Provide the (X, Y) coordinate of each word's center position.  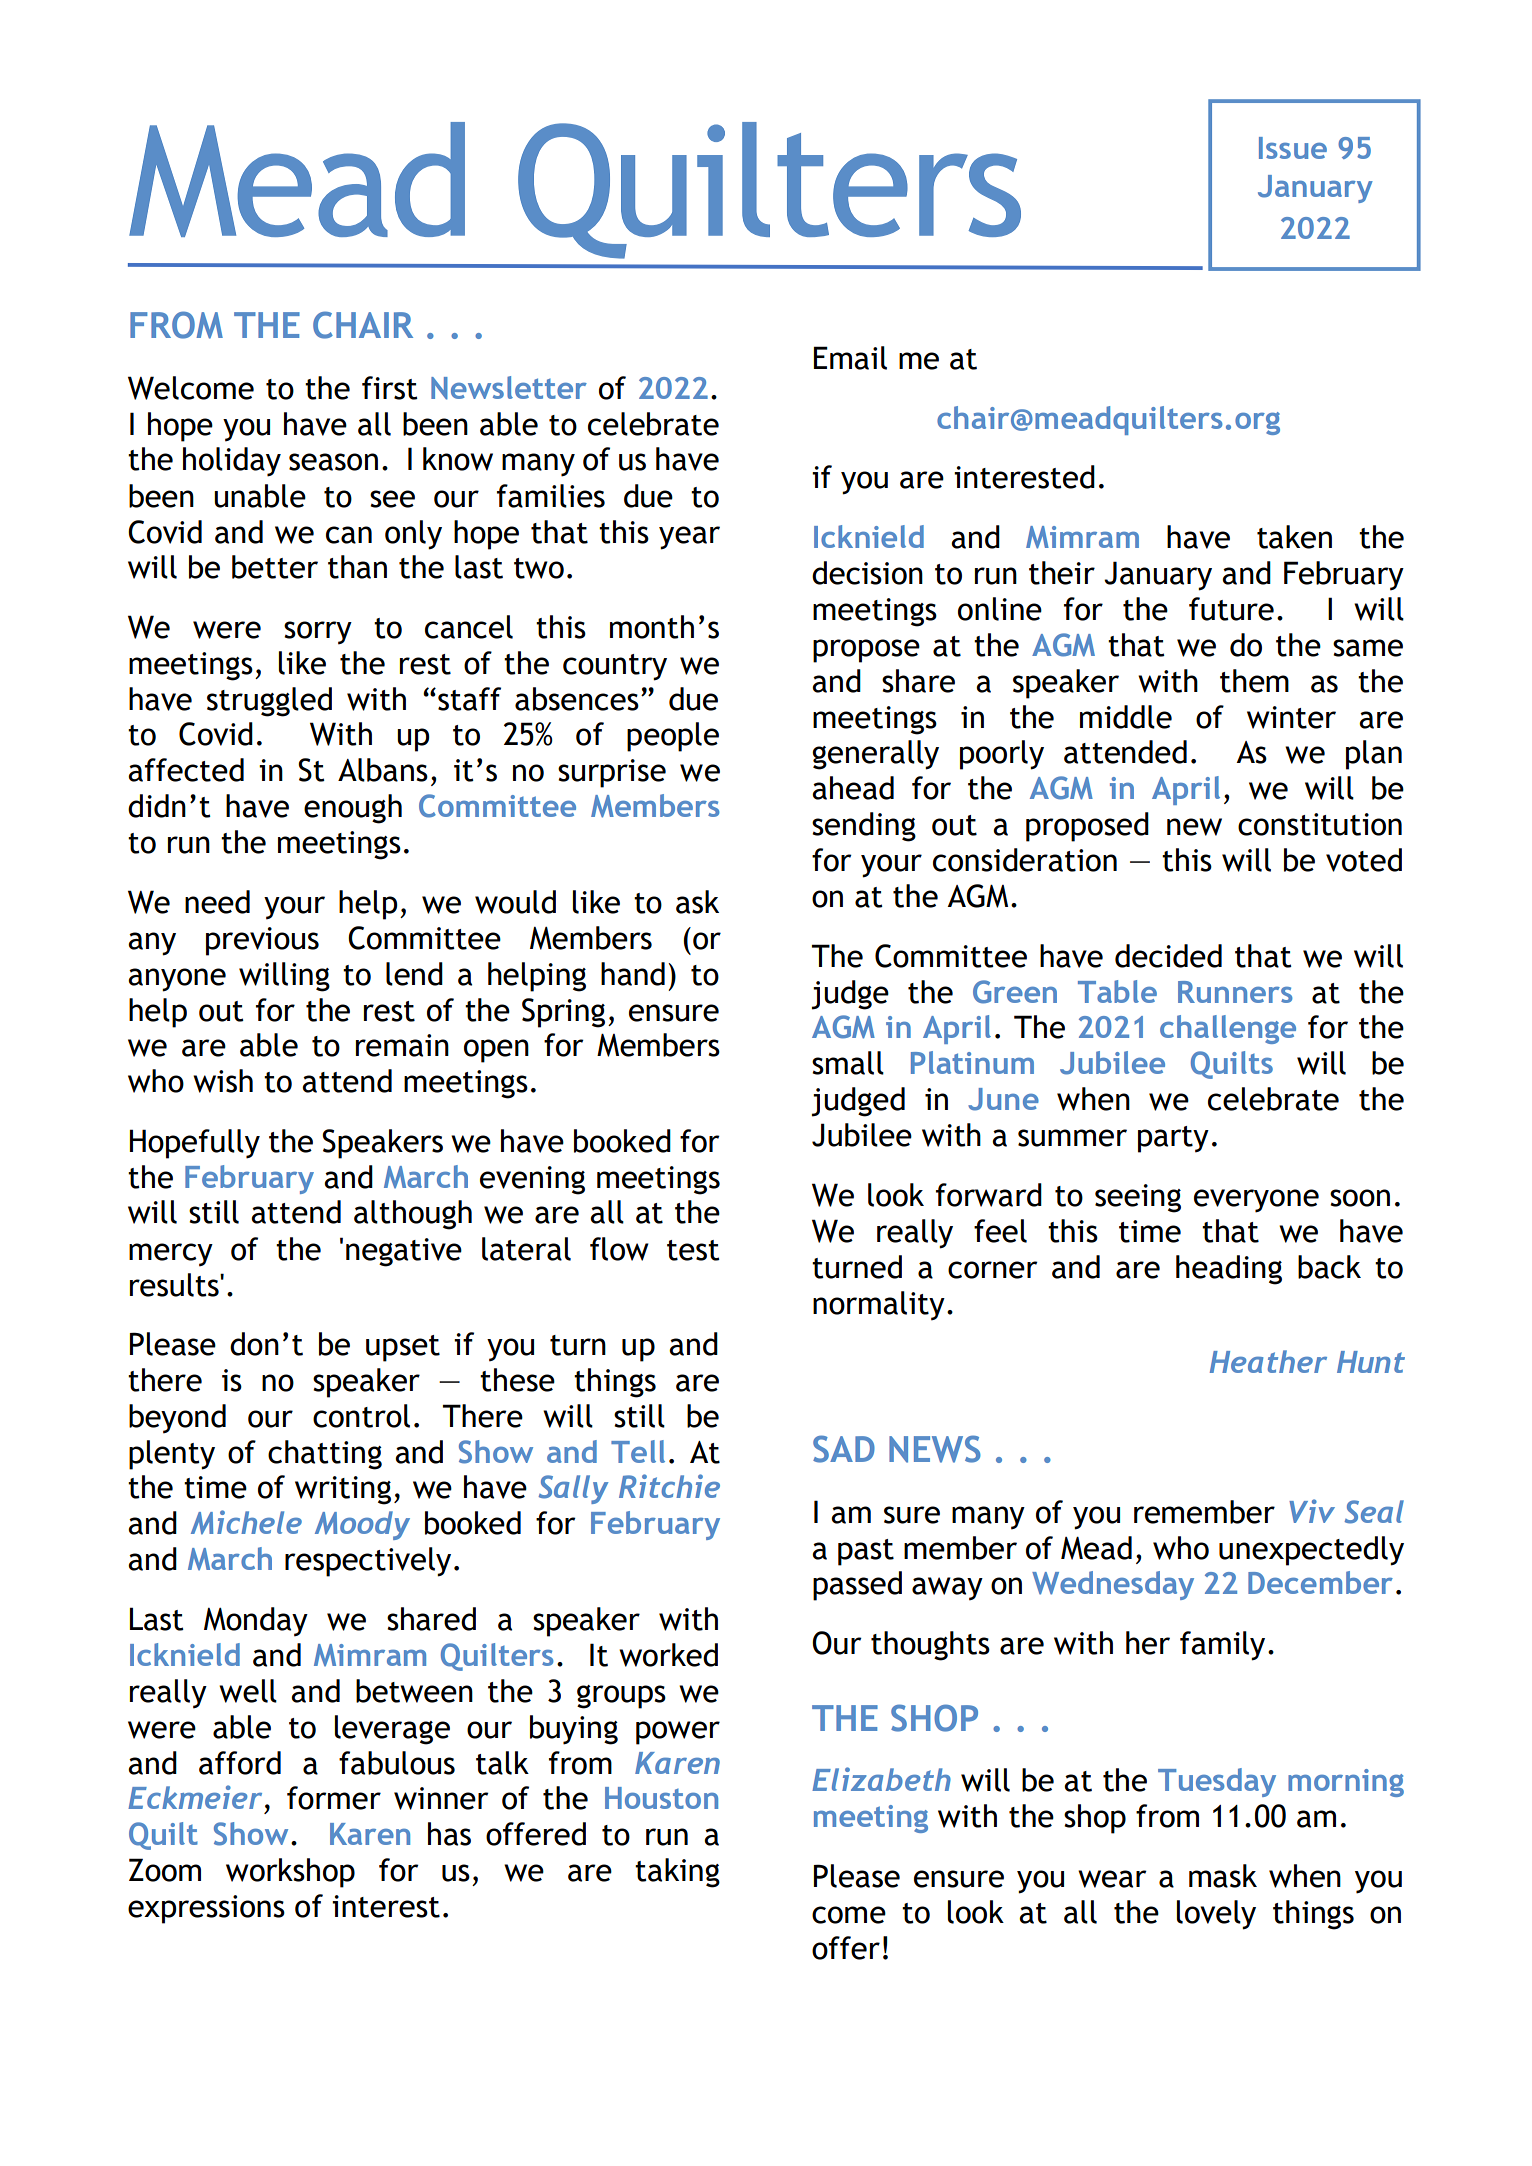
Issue (1293, 148)
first (390, 388)
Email (850, 358)
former (334, 1798)
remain (402, 1045)
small (848, 1063)
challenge (1228, 1029)
